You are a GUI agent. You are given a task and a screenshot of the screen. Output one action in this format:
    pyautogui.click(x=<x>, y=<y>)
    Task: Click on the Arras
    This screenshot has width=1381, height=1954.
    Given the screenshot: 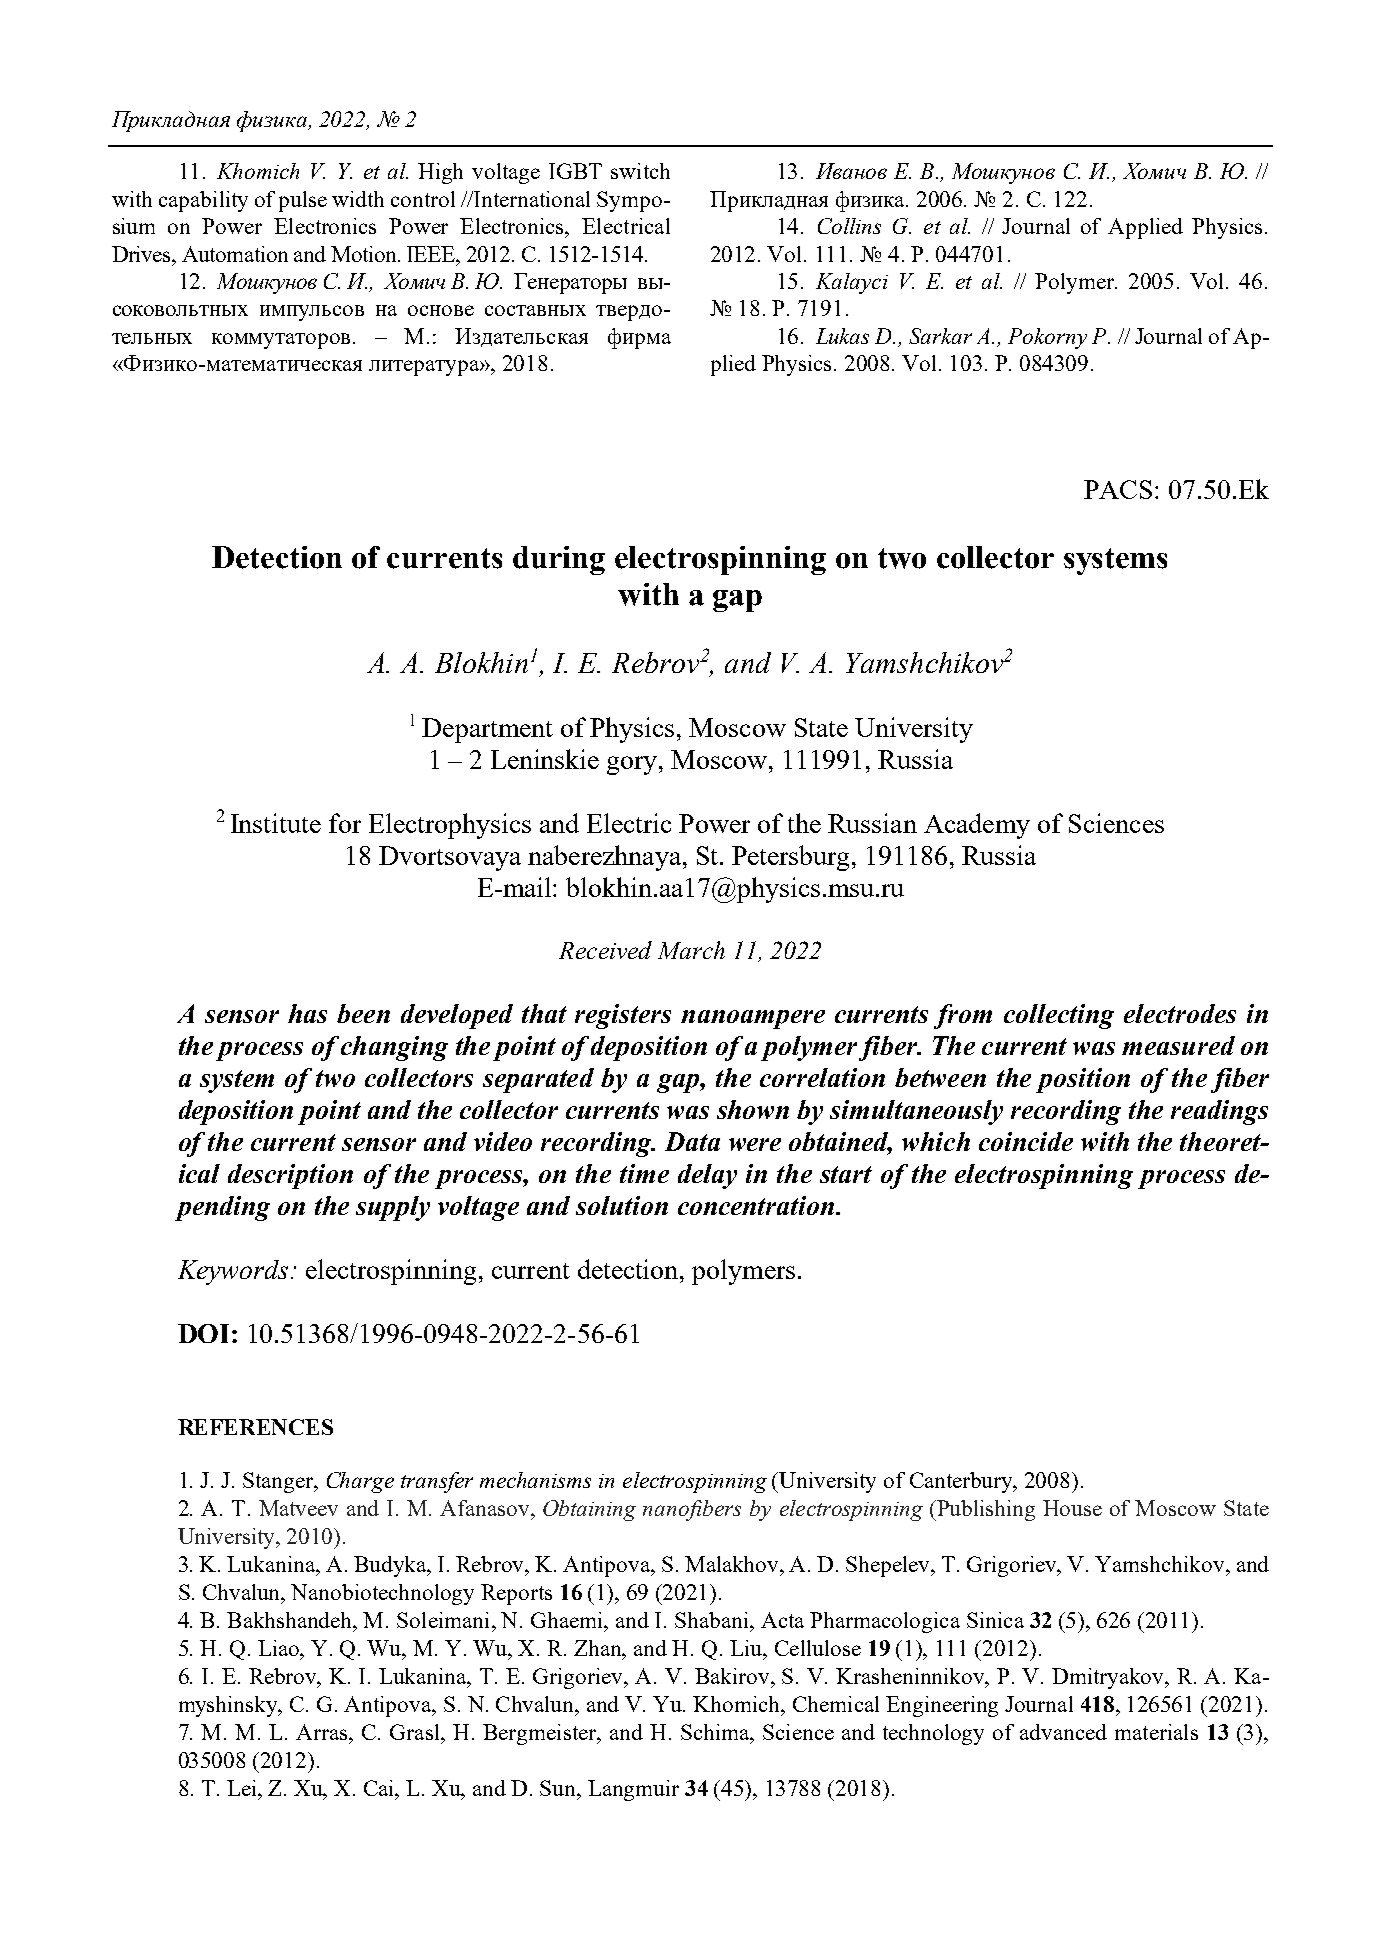 What is the action you would take?
    pyautogui.click(x=323, y=1732)
